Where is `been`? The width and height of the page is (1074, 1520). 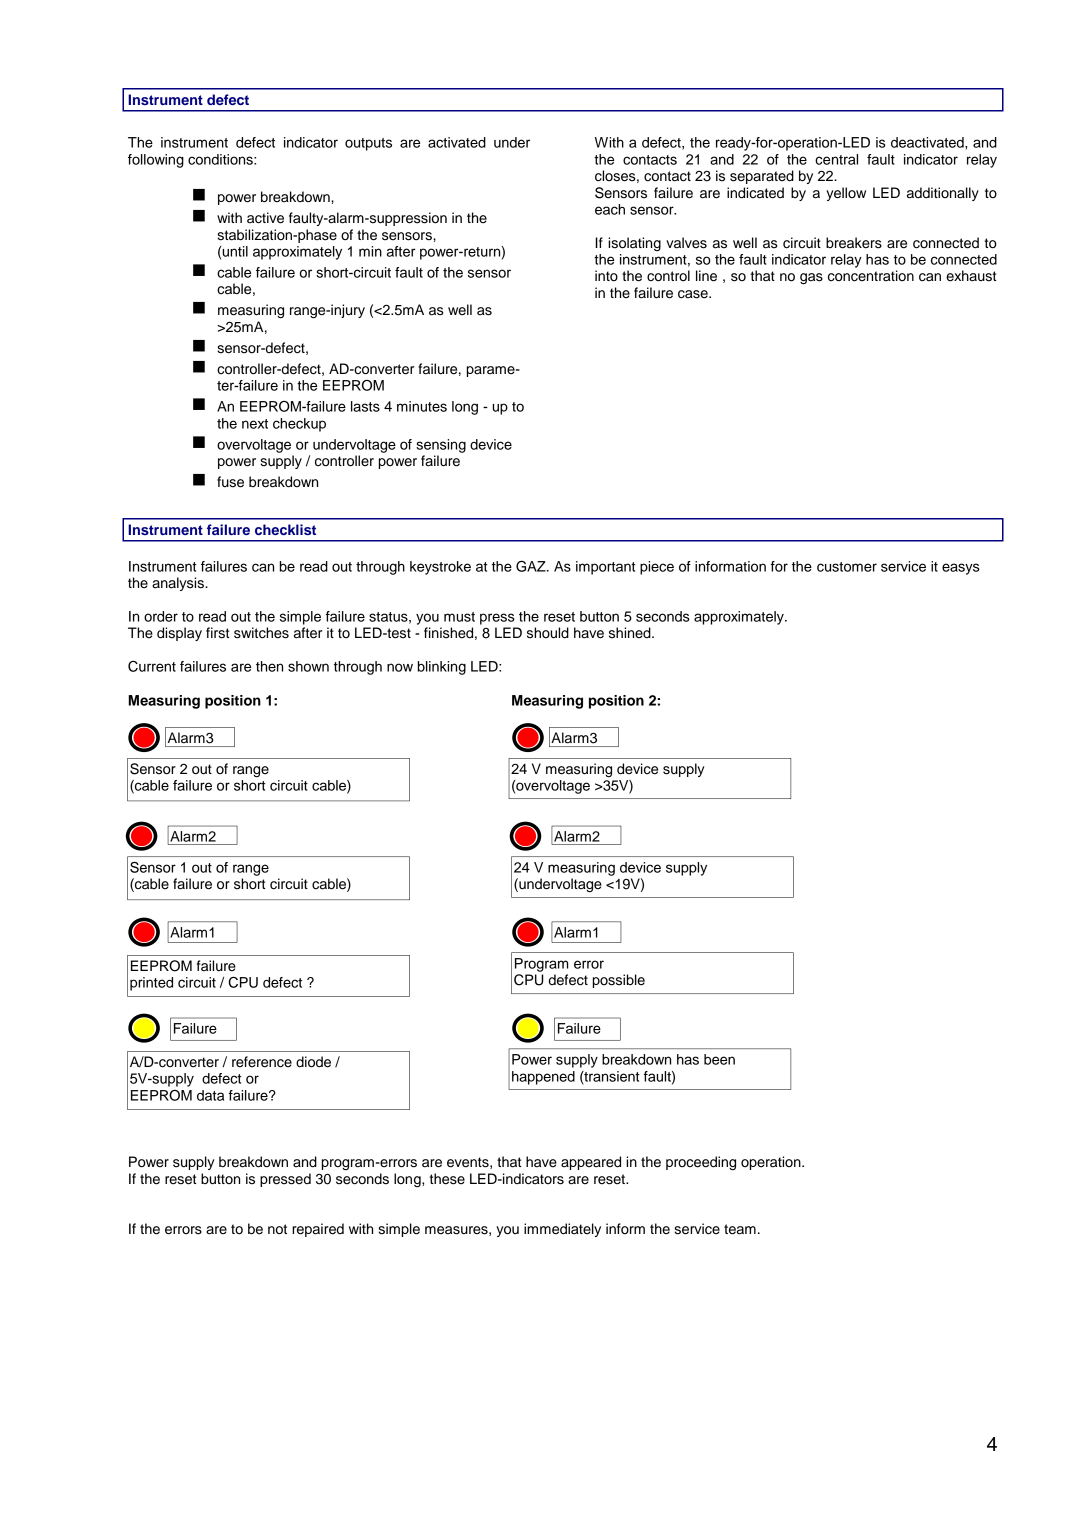 been is located at coordinates (719, 1059).
